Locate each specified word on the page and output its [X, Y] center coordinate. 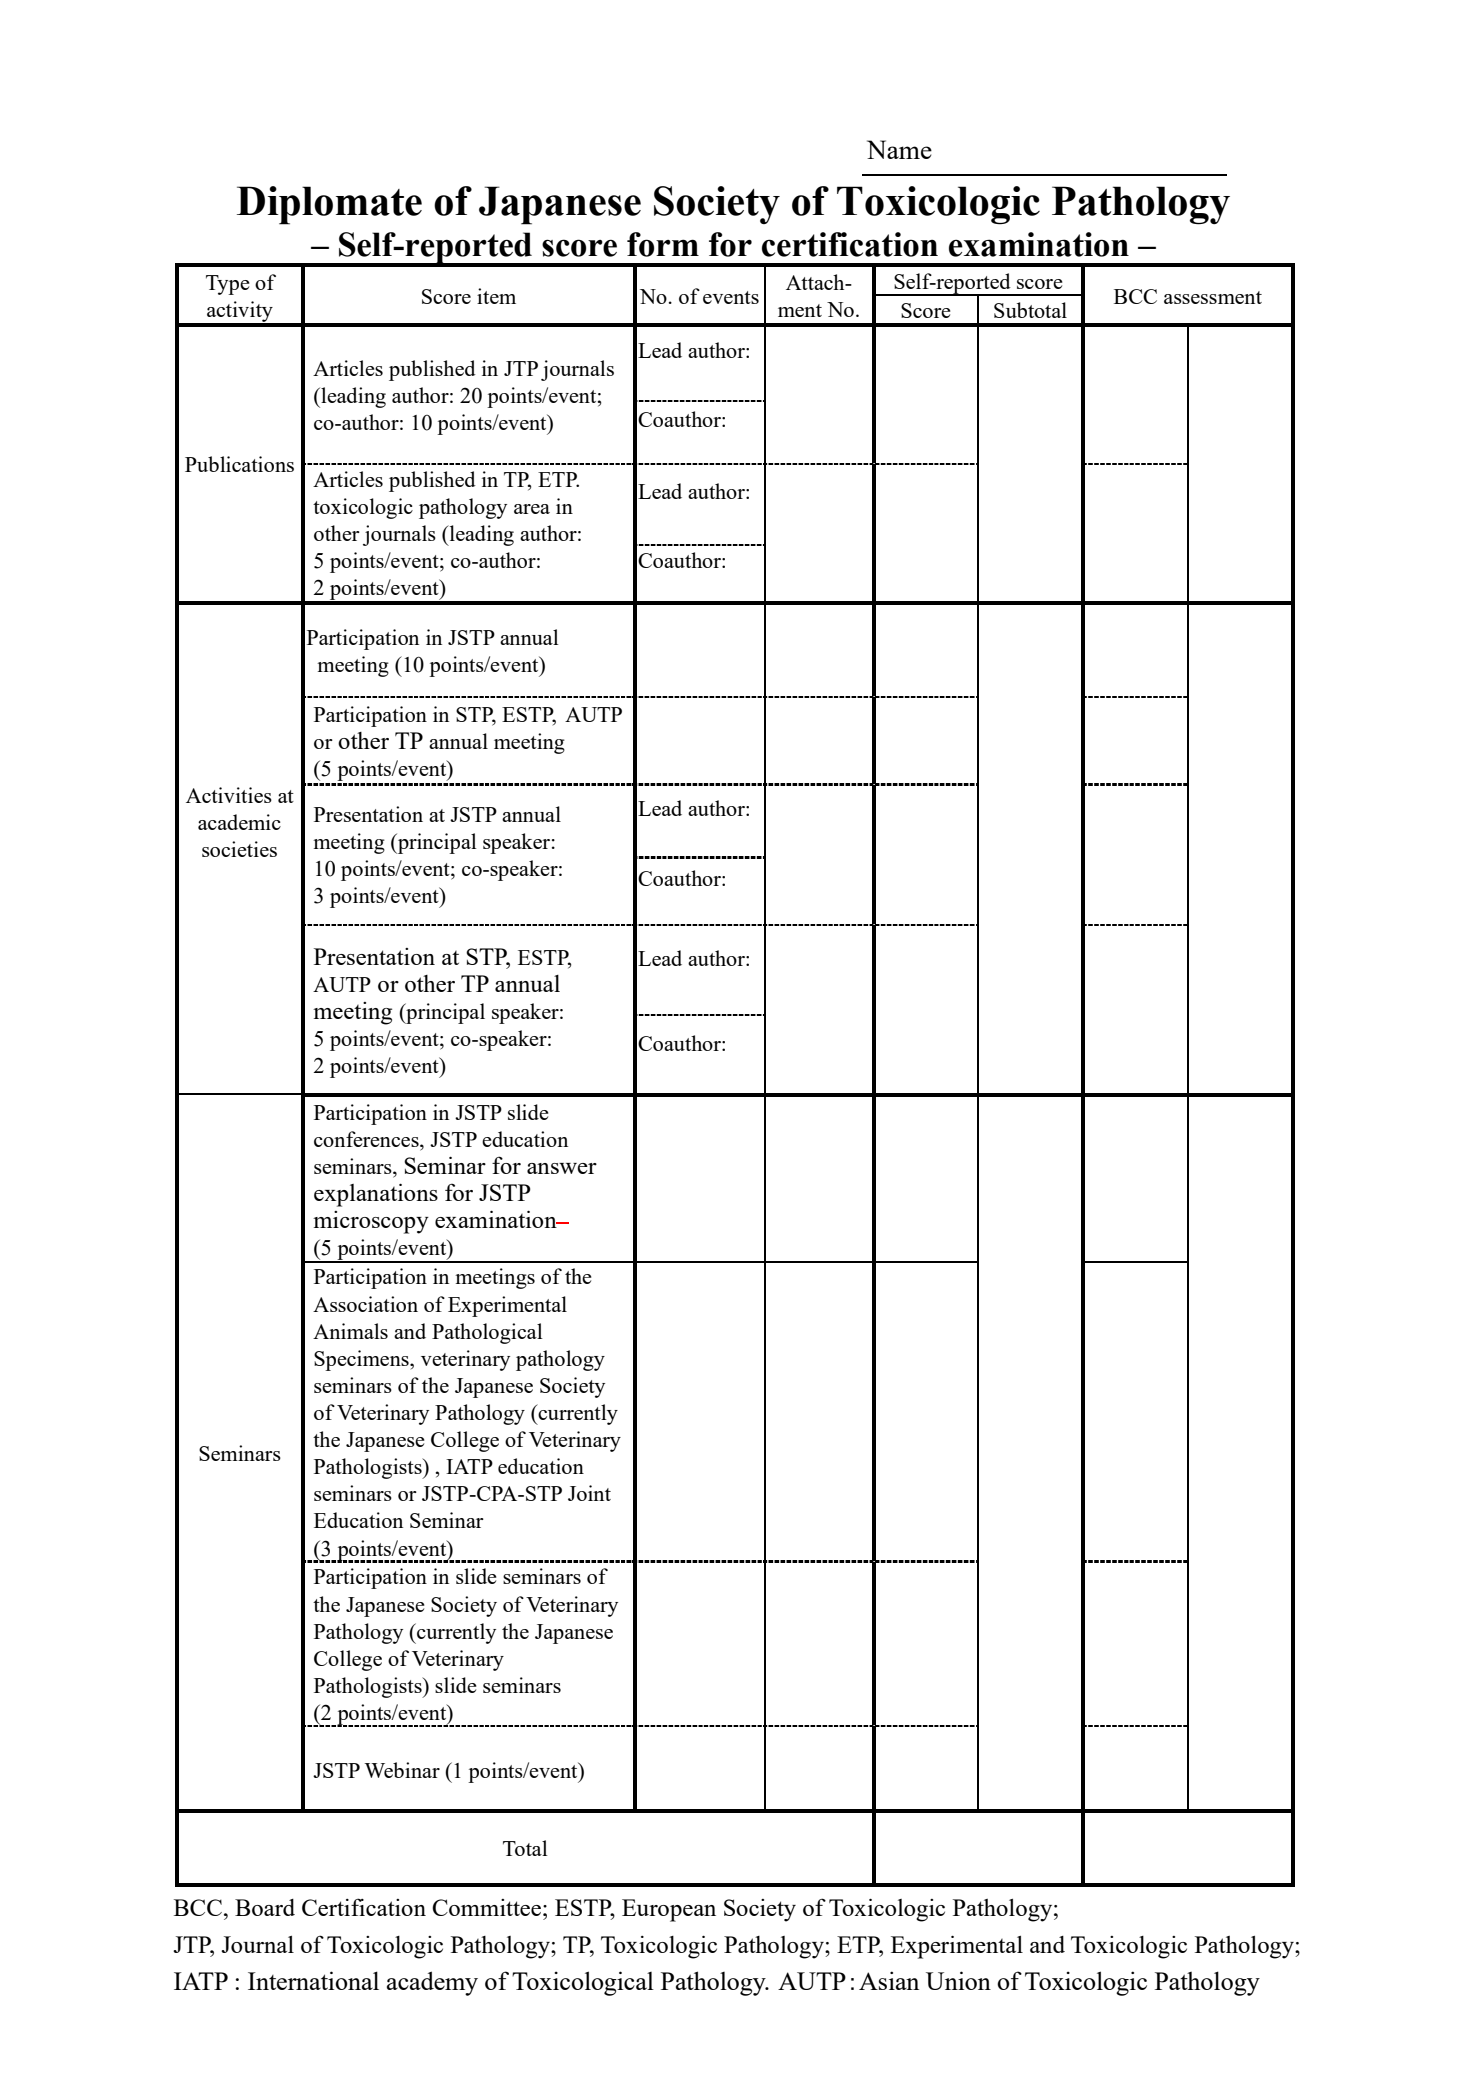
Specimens [362, 1360]
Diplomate [329, 205]
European [669, 1910]
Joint [589, 1493]
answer [562, 1168]
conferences [367, 1140]
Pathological [487, 1333]
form [663, 244]
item [496, 296]
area [532, 509]
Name [899, 149]
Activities [229, 795]
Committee [486, 1907]
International [313, 1980]
